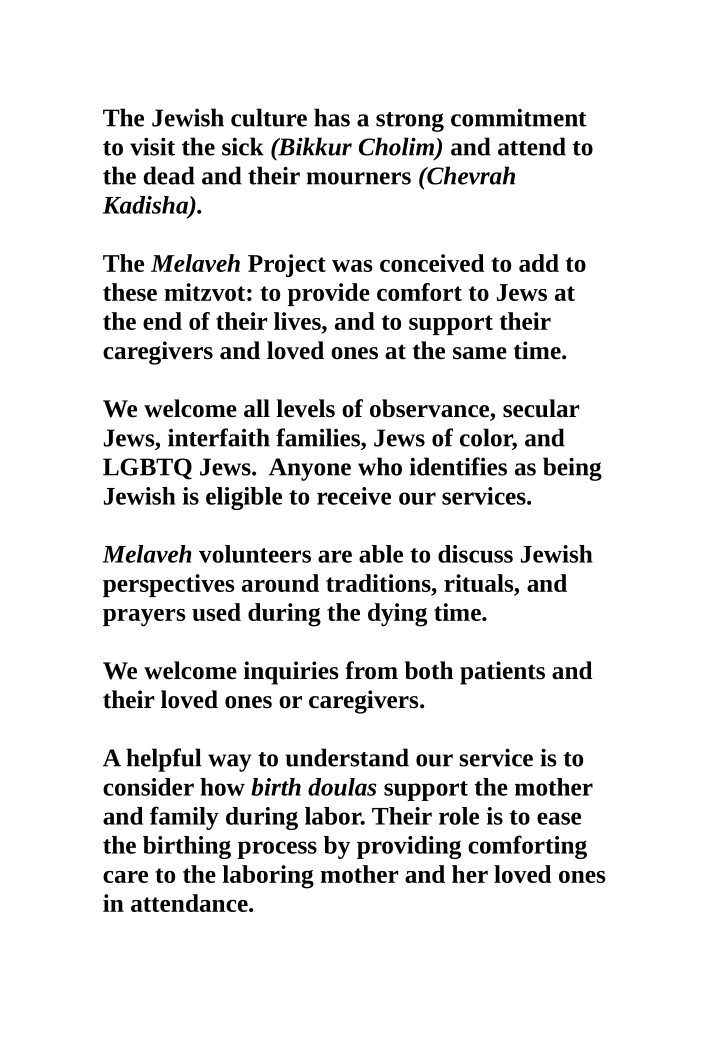  I want to click on traditions, so click(379, 583).
